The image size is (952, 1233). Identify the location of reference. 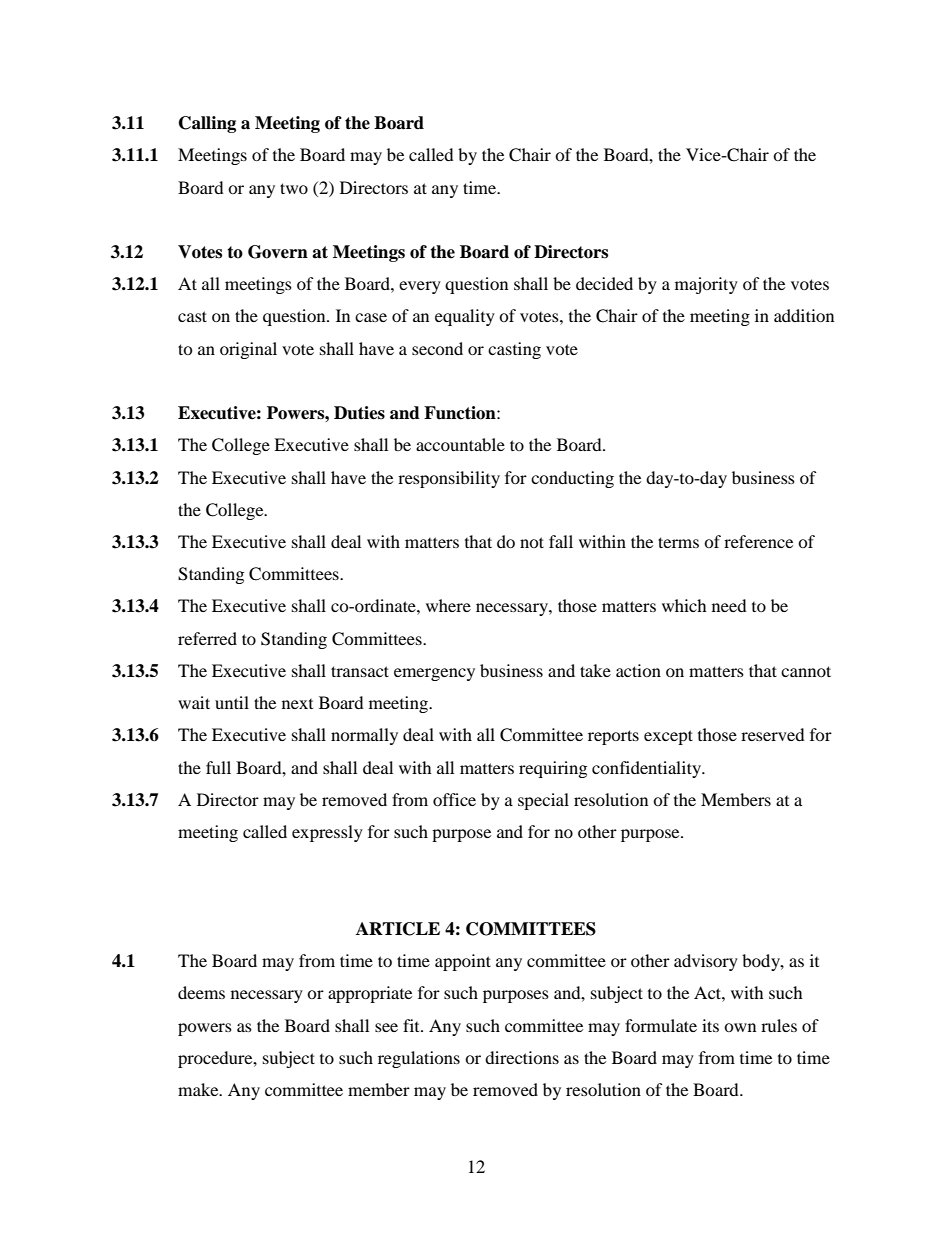
(758, 541).
